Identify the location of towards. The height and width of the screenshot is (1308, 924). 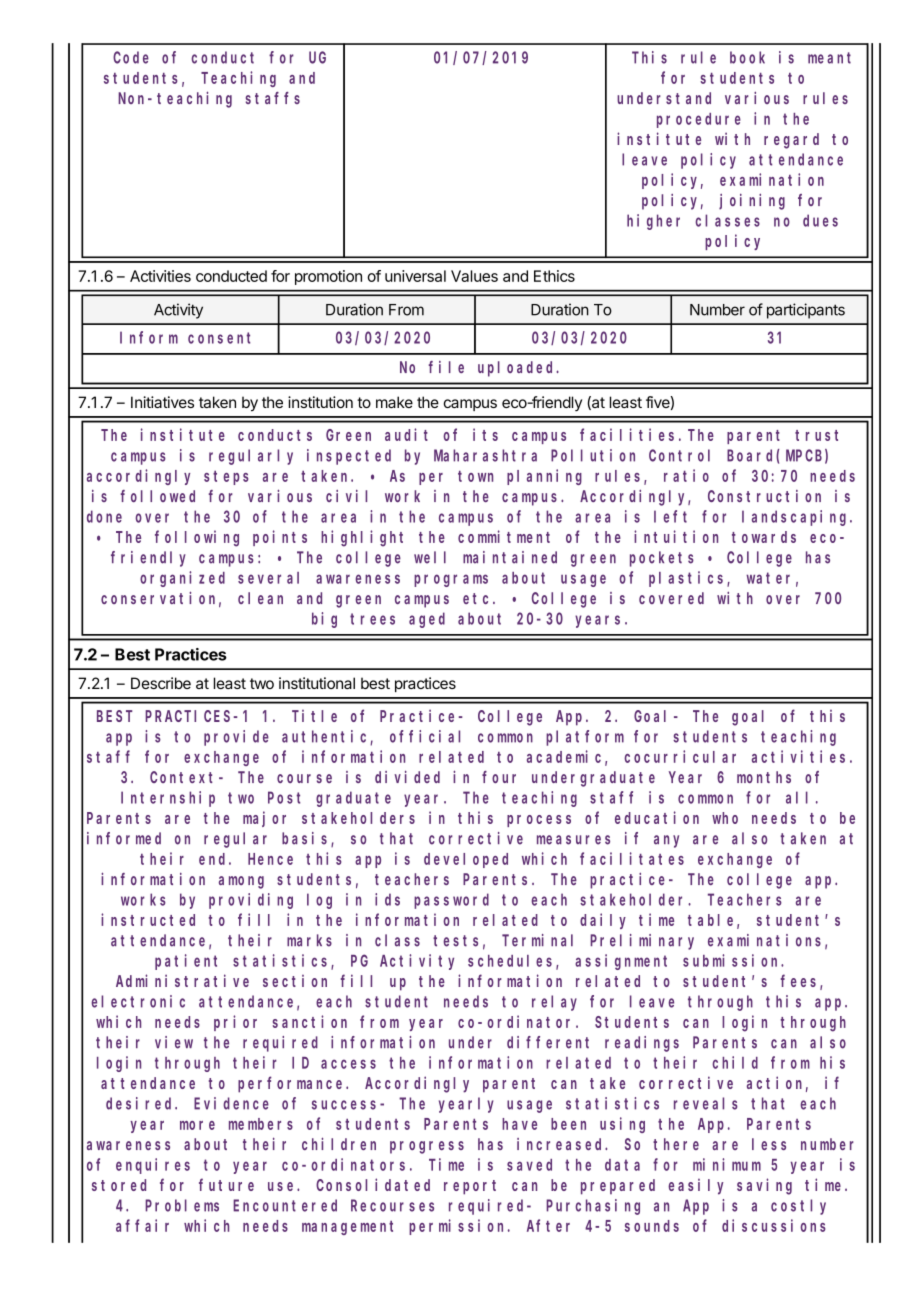
(764, 537).
